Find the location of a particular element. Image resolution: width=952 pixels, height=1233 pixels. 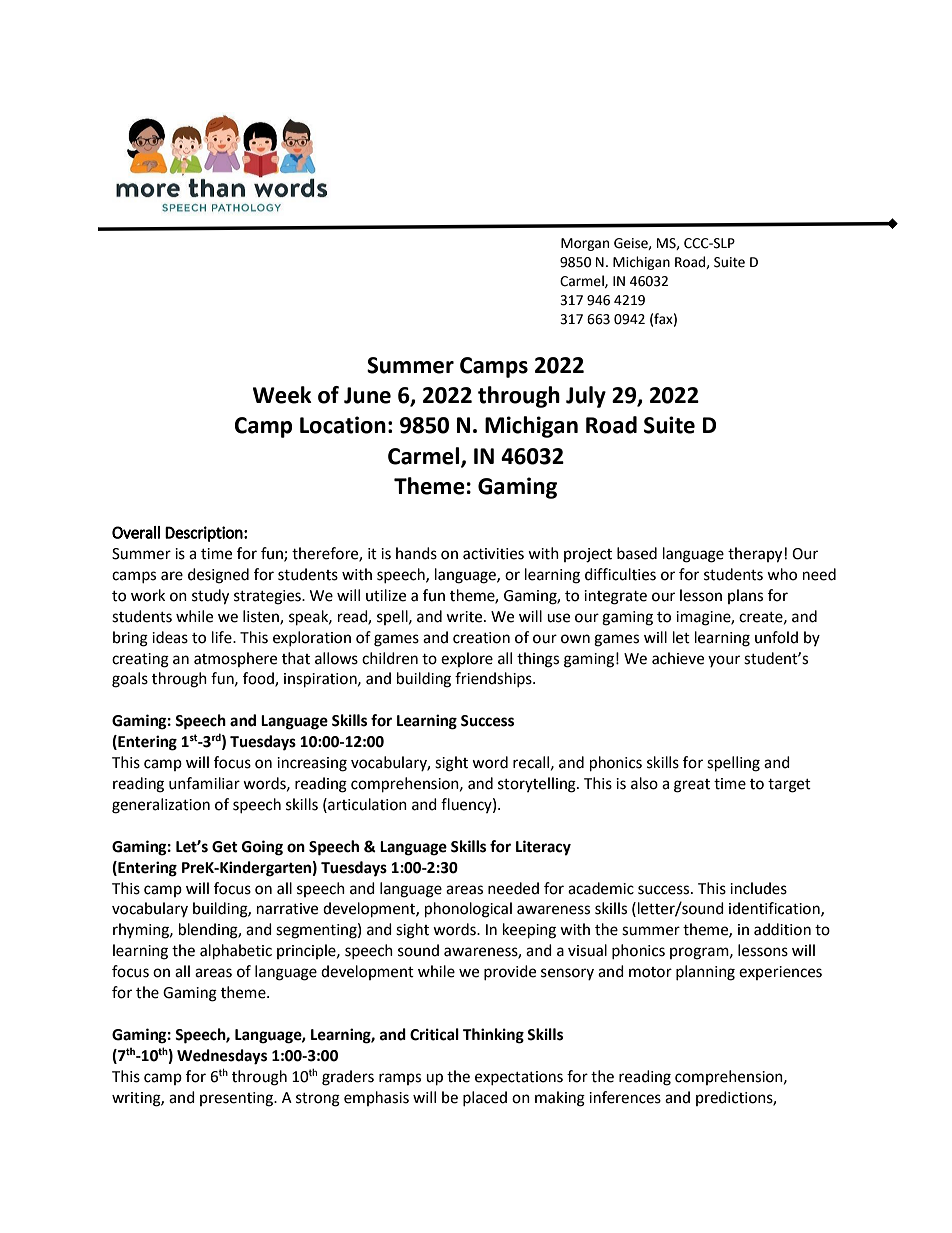

July is located at coordinates (586, 397).
